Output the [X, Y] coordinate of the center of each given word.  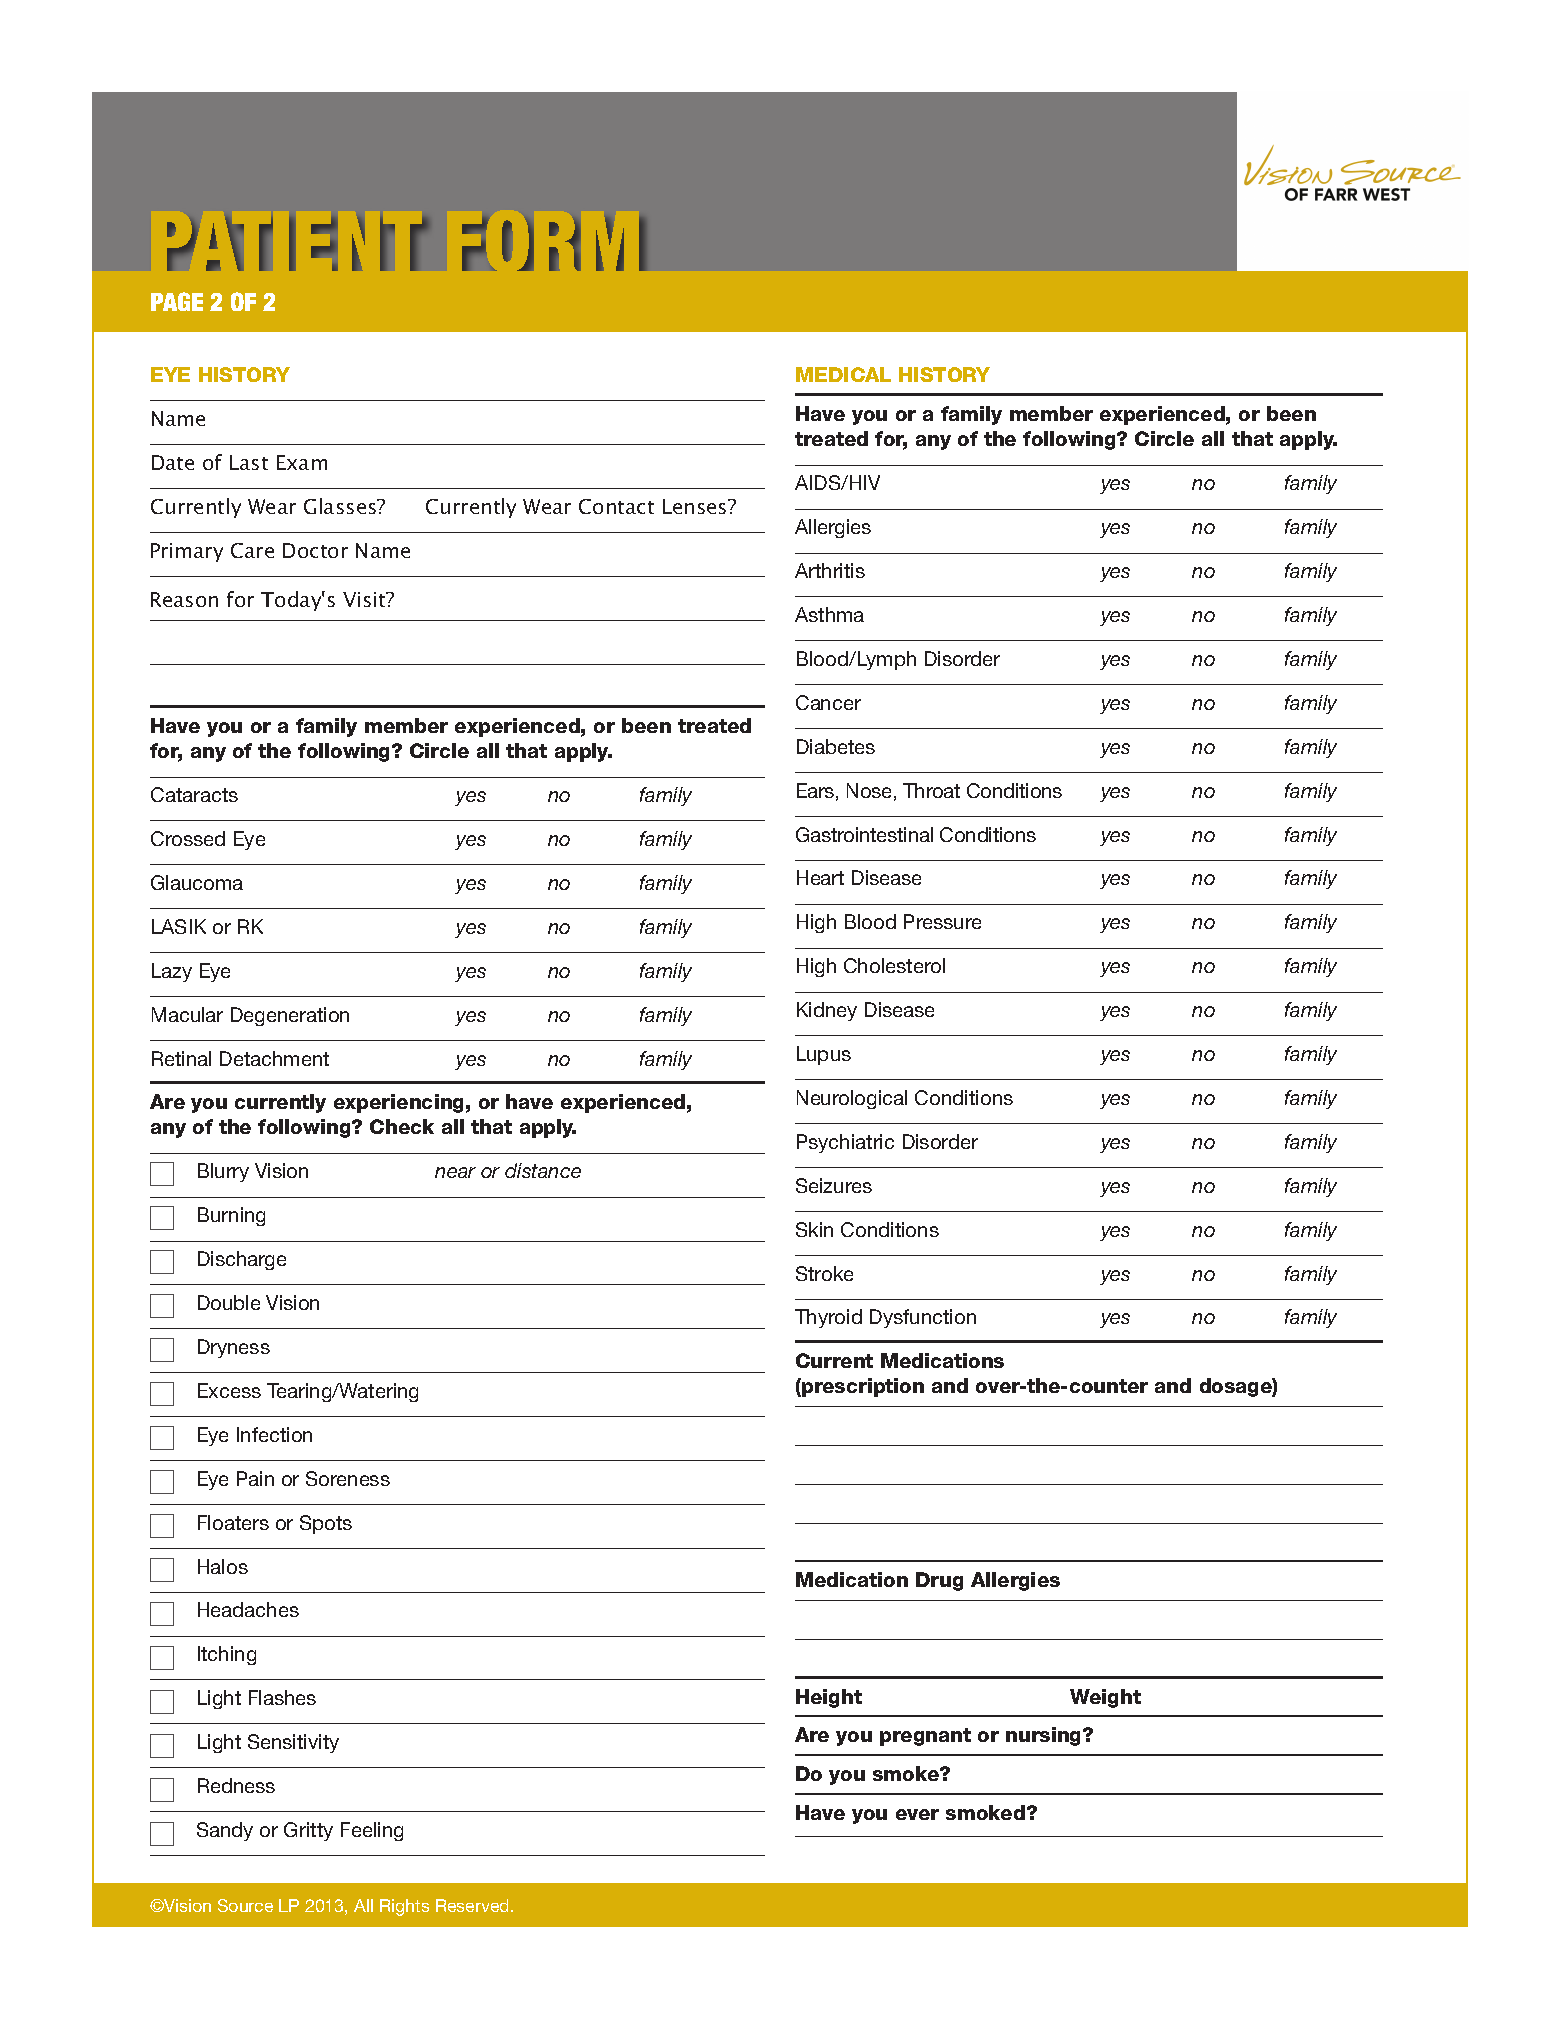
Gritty [308, 1831]
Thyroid [828, 1318]
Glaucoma [197, 882]
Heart [820, 877]
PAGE [177, 301]
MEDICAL [843, 374]
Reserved [474, 1905]
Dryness [234, 1348]
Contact [616, 506]
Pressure [942, 921]
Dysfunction [923, 1318]
